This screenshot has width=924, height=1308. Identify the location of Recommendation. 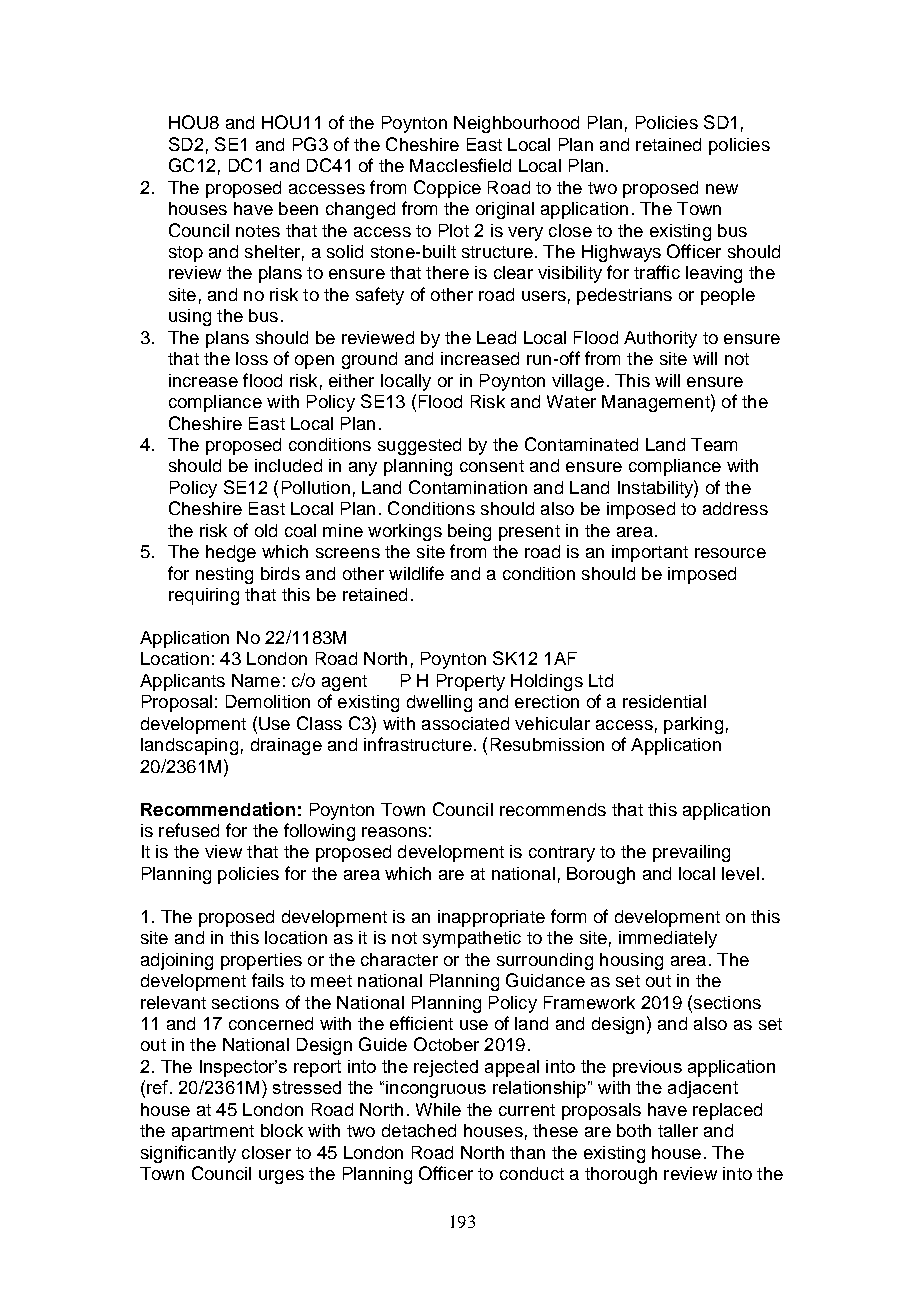
(218, 809).
